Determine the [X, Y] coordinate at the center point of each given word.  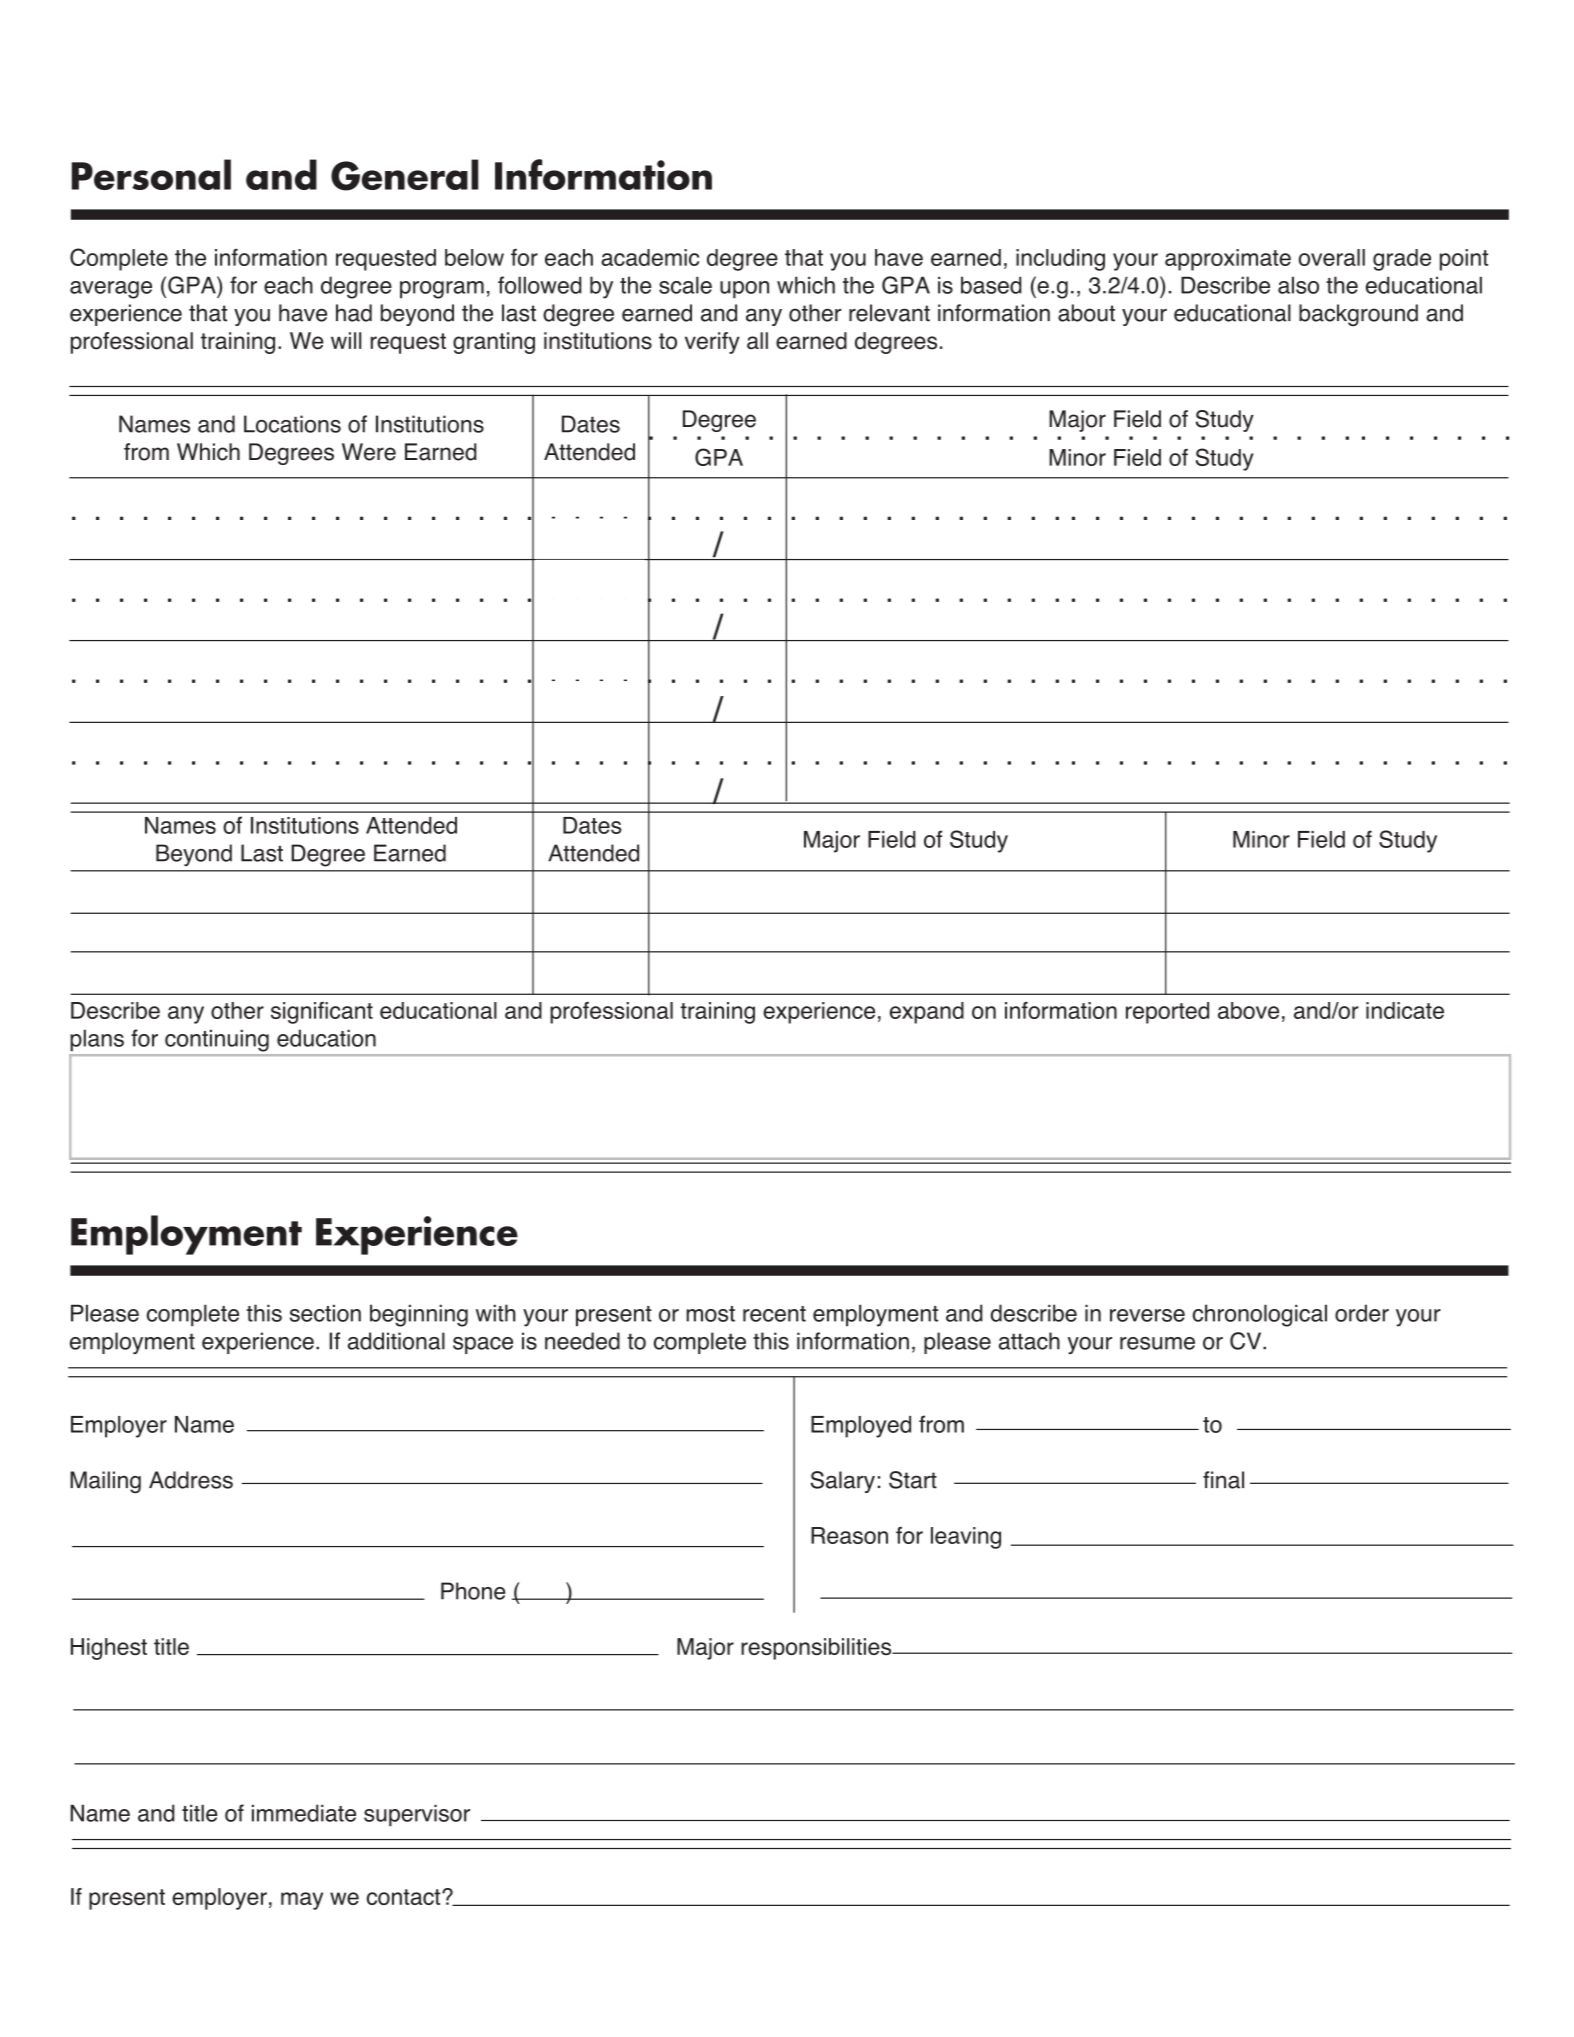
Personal [151, 174]
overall [1332, 257]
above [1248, 1010]
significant [322, 1013]
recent [774, 1314]
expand [927, 1013]
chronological [1260, 1315]
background [1358, 315]
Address [191, 1480]
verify [712, 343]
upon [744, 289]
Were [369, 452]
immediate [304, 1813]
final [1223, 1480]
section [325, 1313]
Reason [849, 1535]
